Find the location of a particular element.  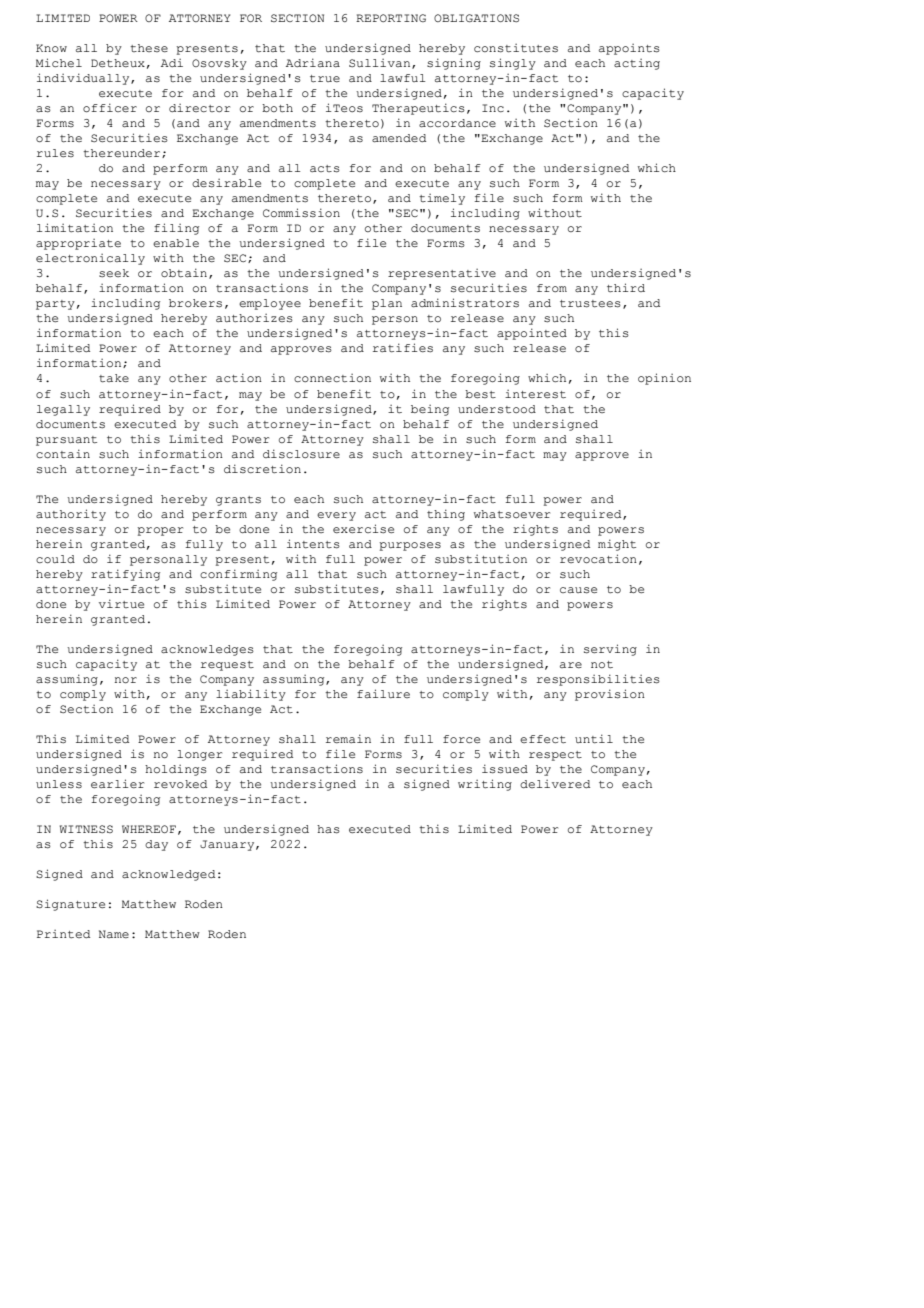

Sullivan is located at coordinates (381, 64).
